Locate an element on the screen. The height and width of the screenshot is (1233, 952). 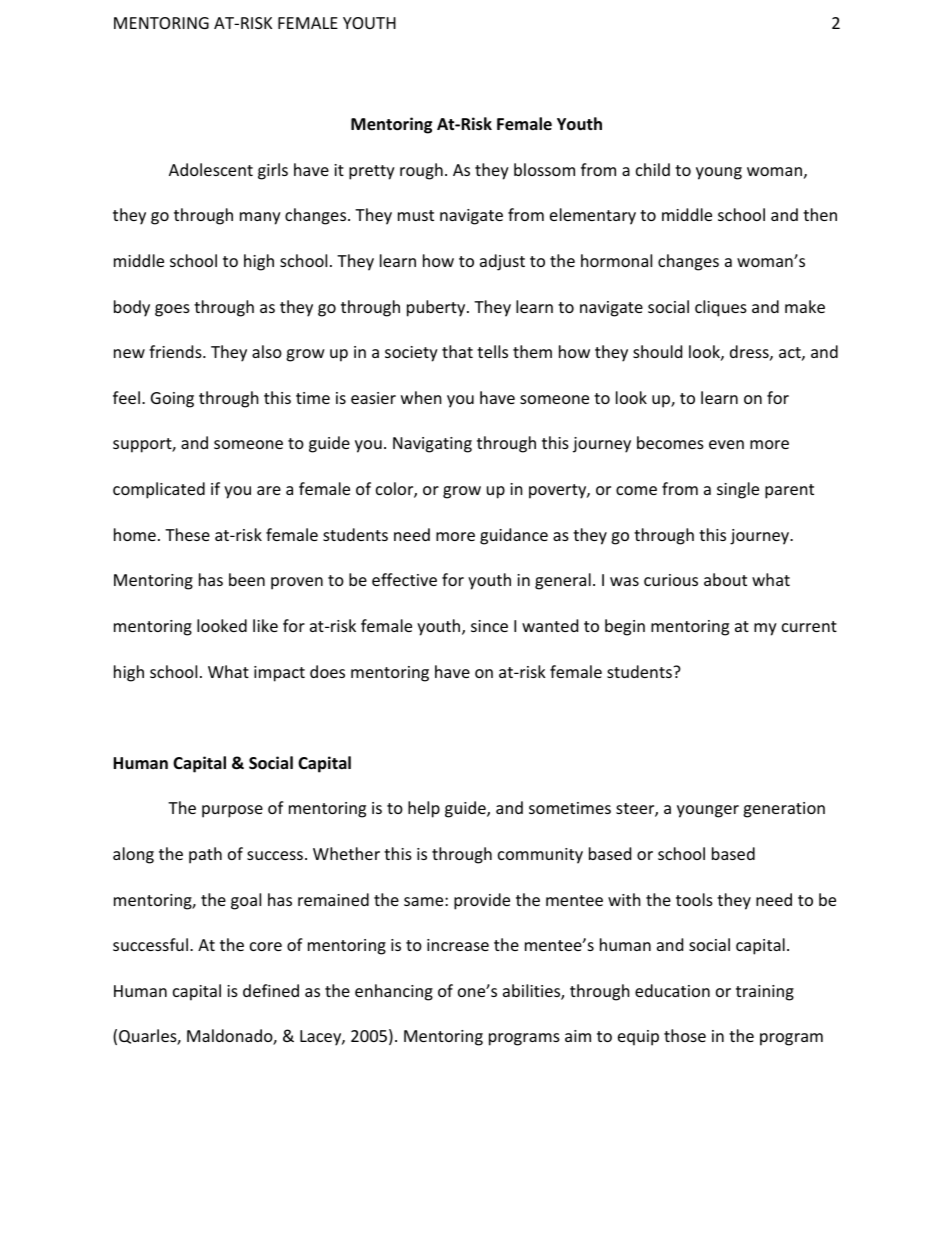
training is located at coordinates (765, 993).
